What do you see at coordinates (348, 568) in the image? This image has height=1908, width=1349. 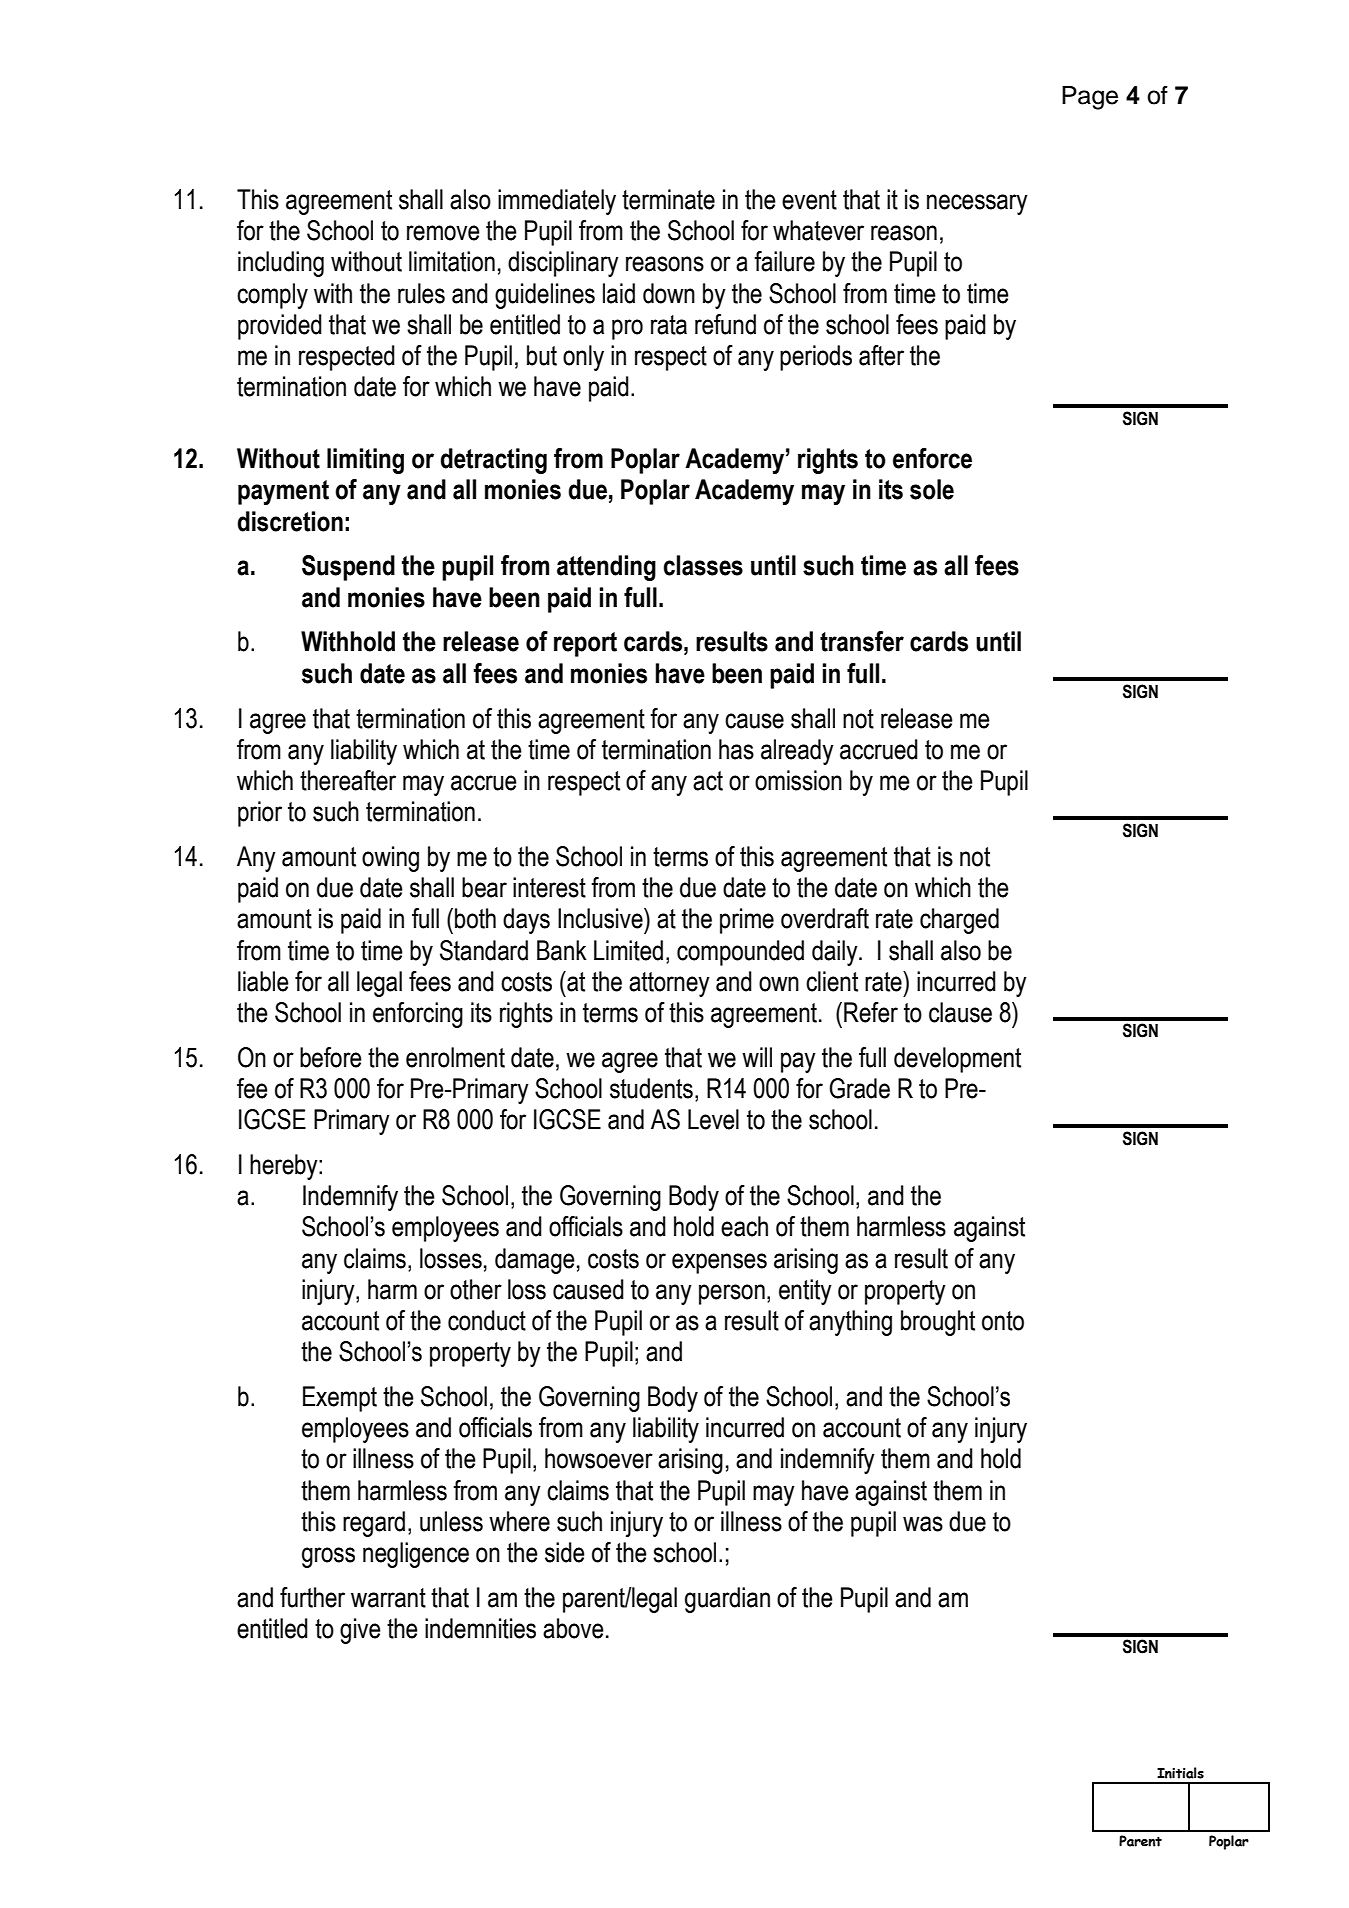 I see `Suspend` at bounding box center [348, 568].
